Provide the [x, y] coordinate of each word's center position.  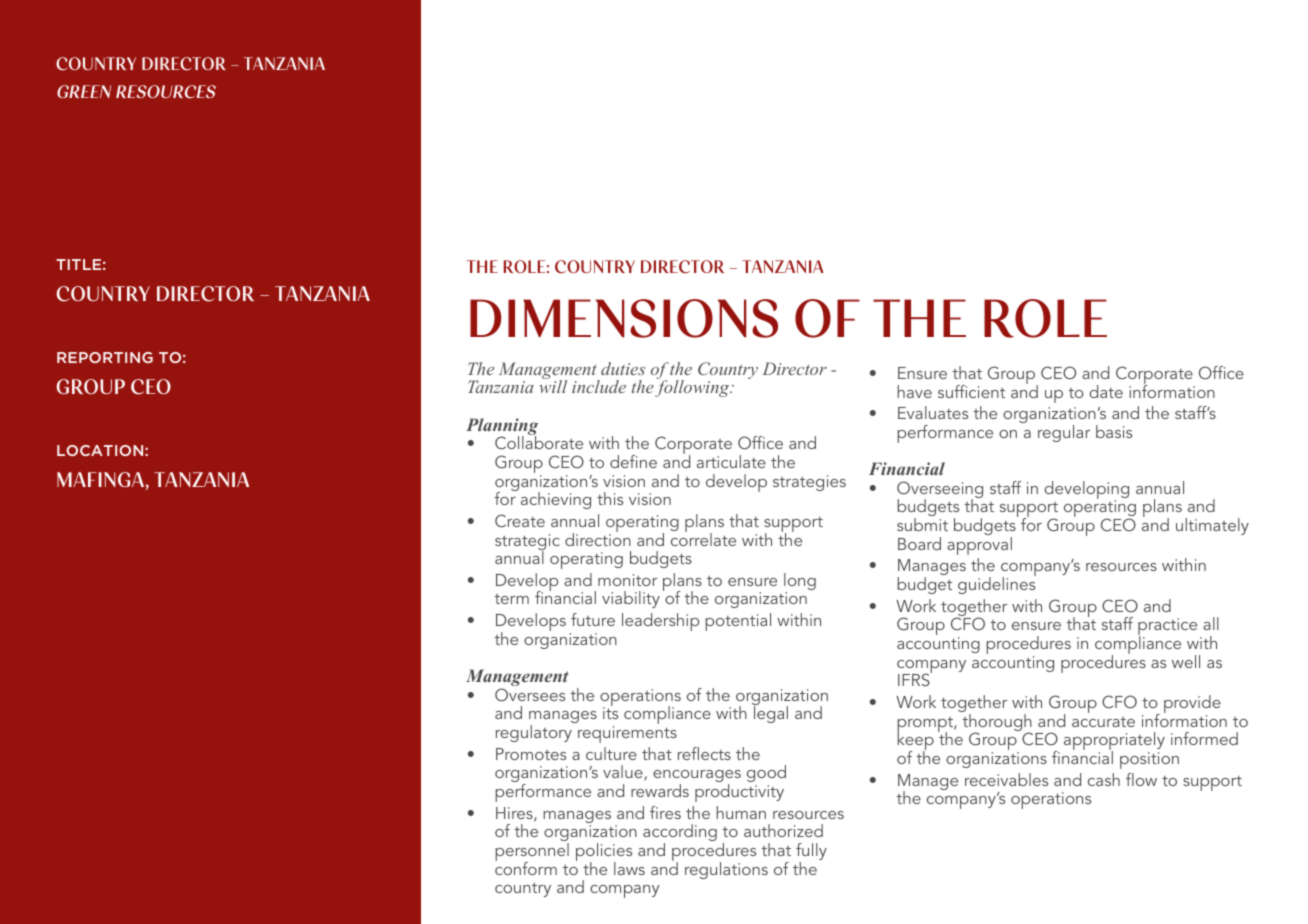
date [1106, 391]
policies [604, 853]
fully [811, 853]
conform [526, 867]
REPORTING [105, 357]
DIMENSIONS [624, 318]
